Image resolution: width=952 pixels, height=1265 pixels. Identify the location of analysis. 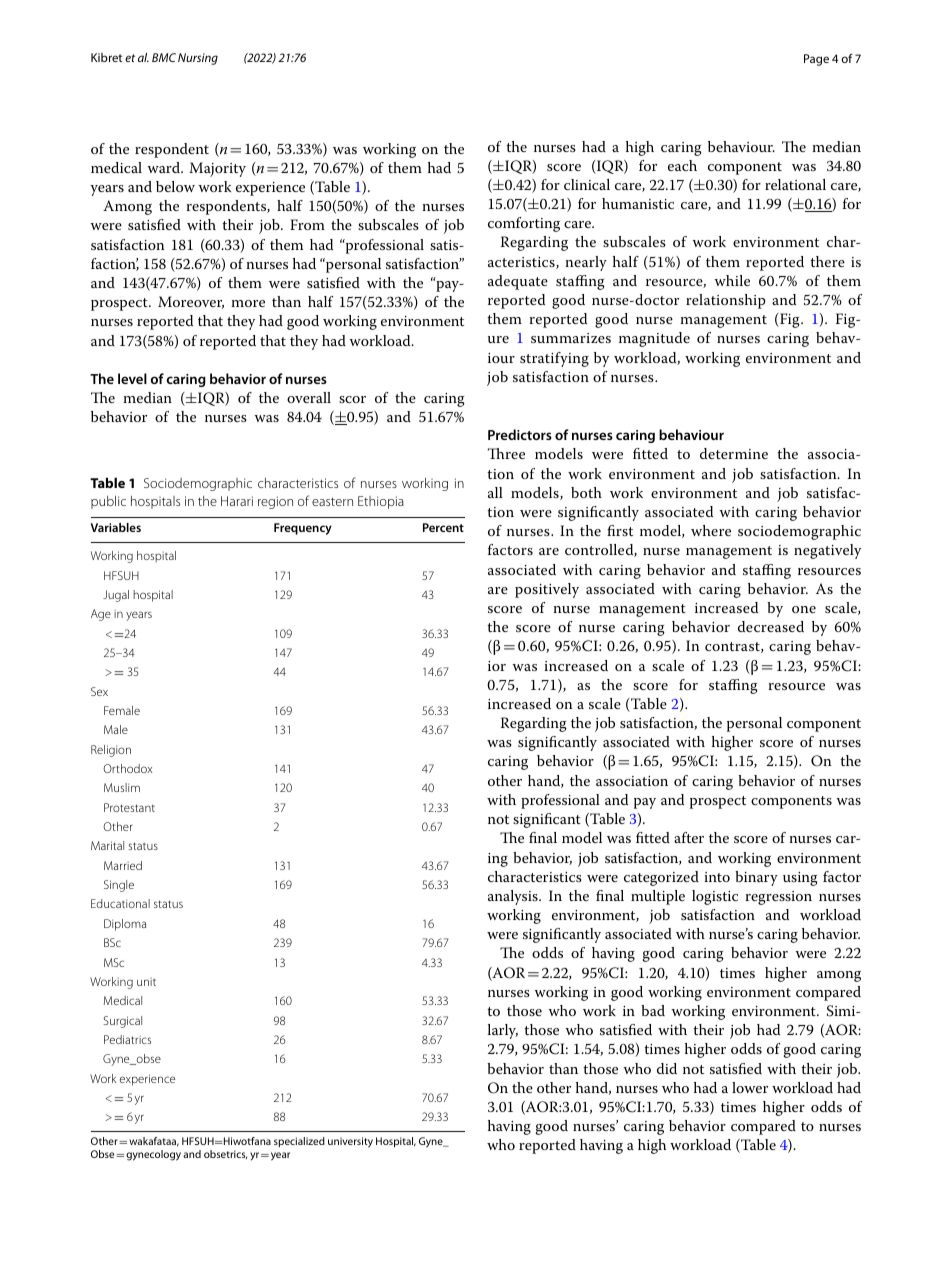
(514, 897).
